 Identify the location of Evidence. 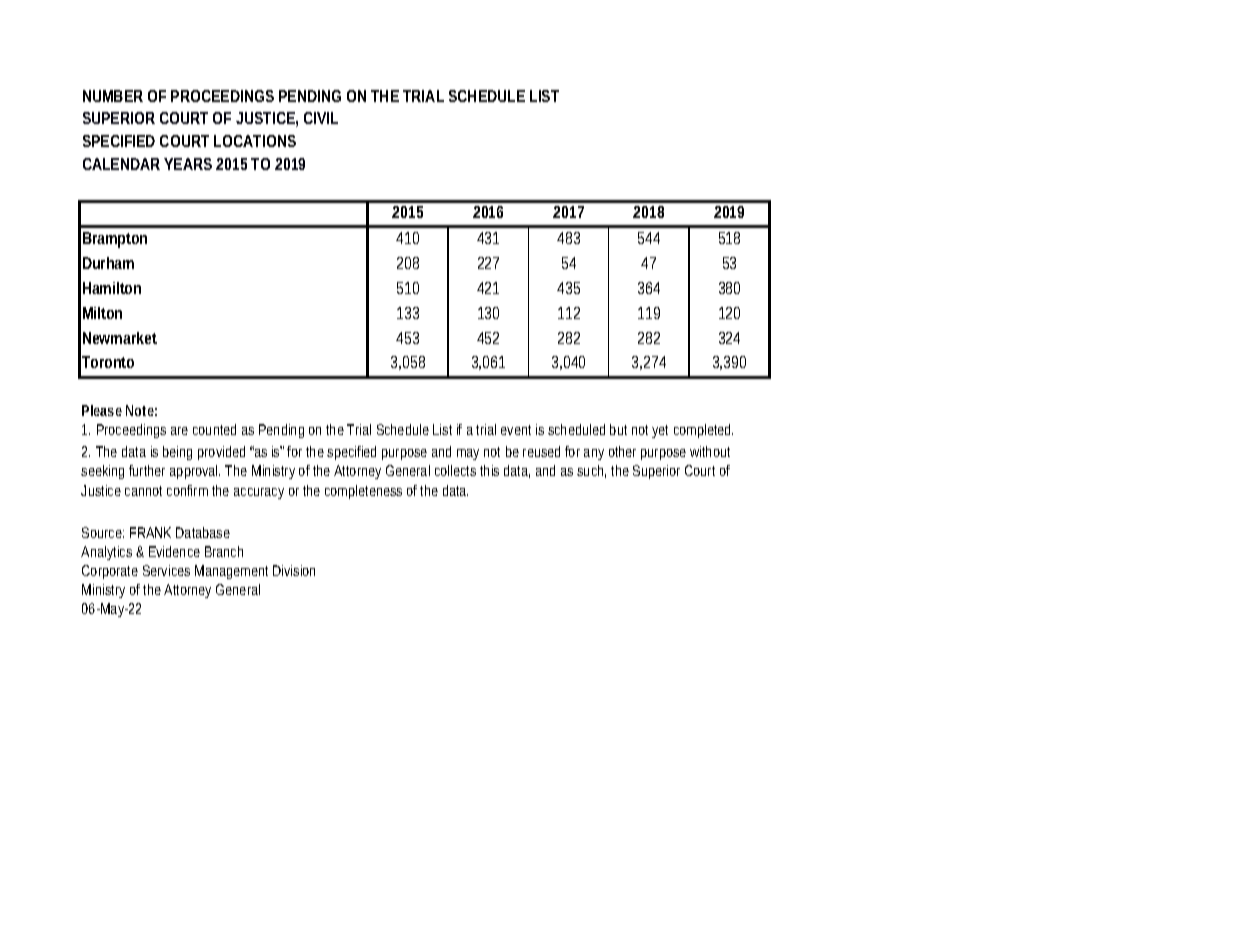
(174, 551).
